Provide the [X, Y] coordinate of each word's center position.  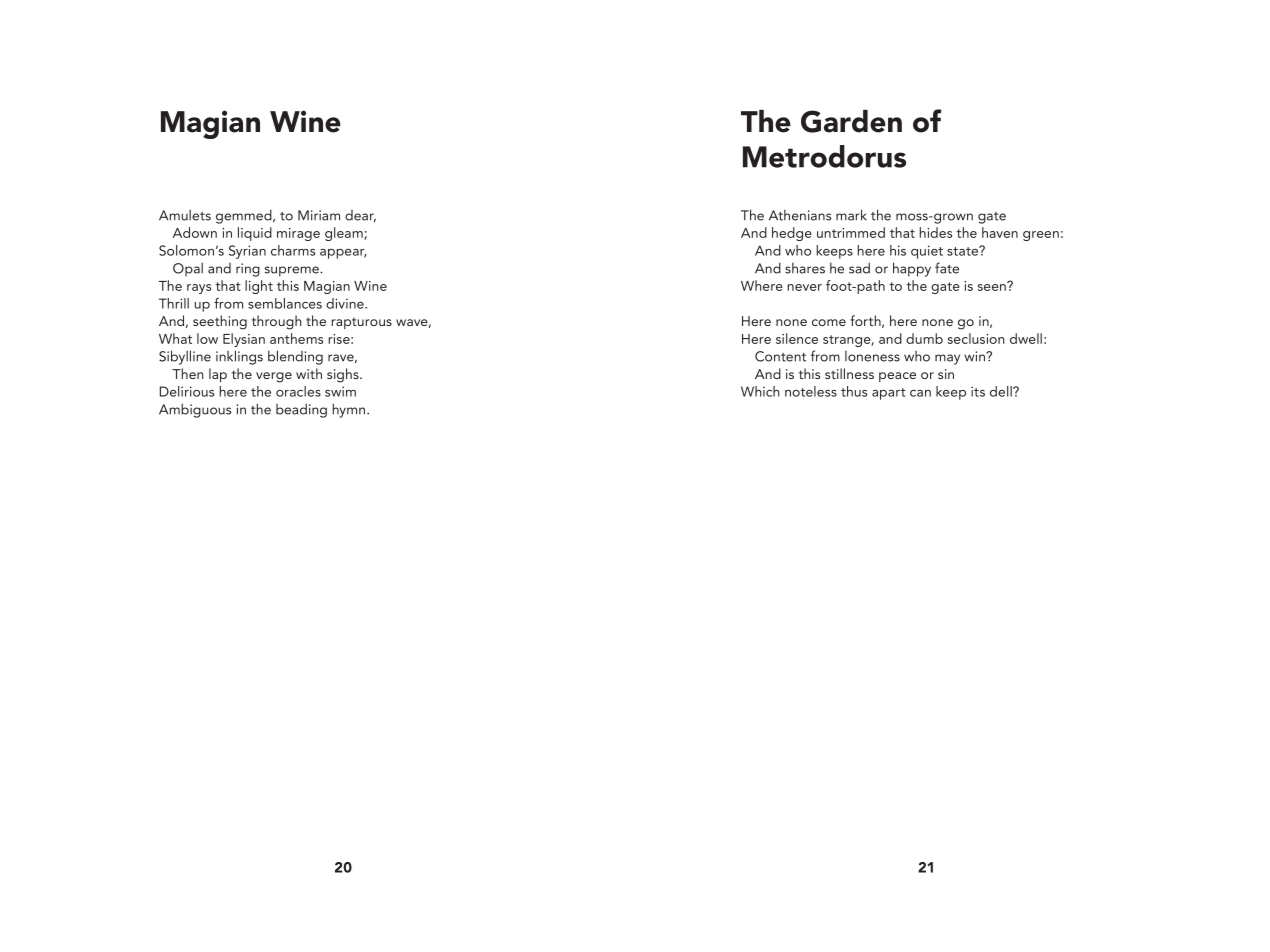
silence [797, 338]
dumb [924, 338]
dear [360, 216]
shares [805, 268]
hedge [792, 234]
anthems [296, 338]
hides [935, 232]
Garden [851, 121]
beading [301, 410]
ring [248, 270]
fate [947, 268]
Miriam [319, 215]
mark [851, 215]
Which [760, 391]
